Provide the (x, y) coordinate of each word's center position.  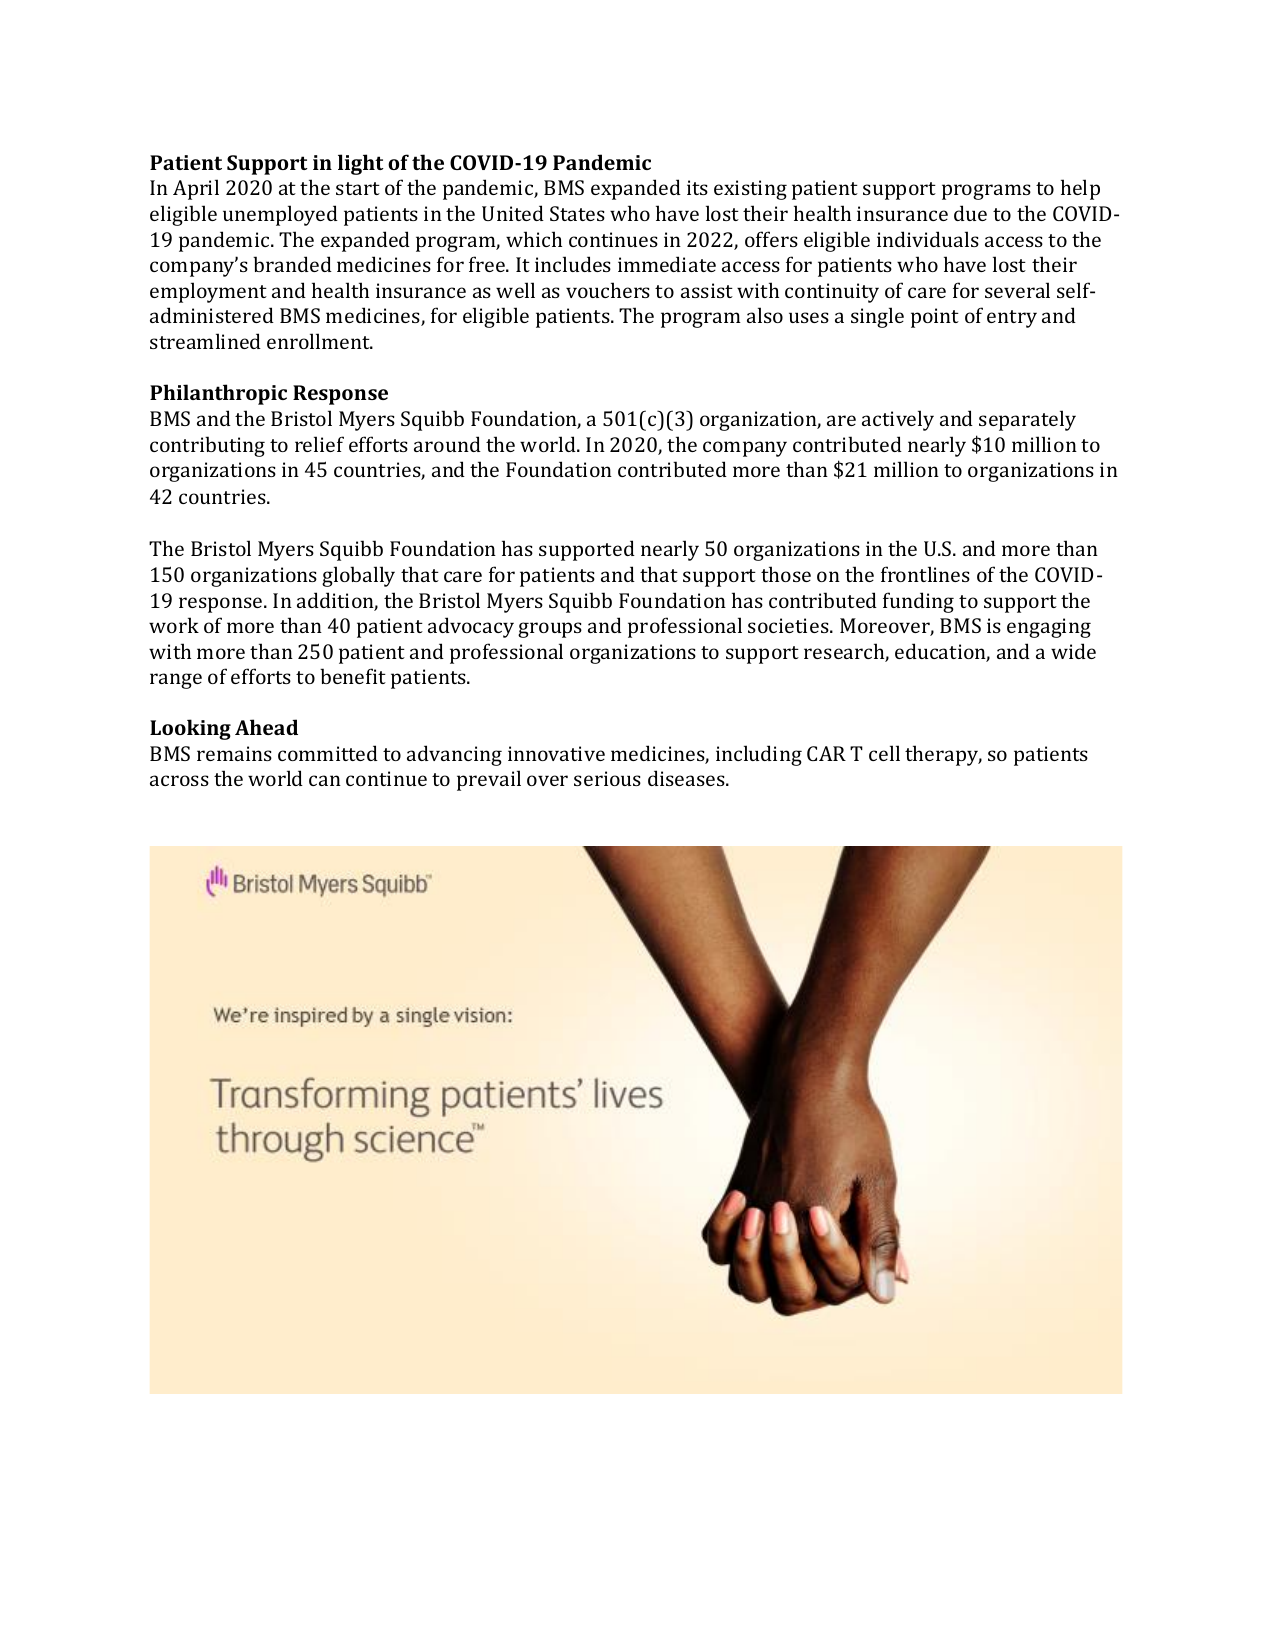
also (765, 315)
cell (884, 753)
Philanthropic (218, 394)
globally (358, 576)
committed (328, 753)
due (970, 213)
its (697, 187)
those (786, 574)
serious (607, 778)
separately (1027, 420)
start (358, 188)
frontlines (925, 574)
